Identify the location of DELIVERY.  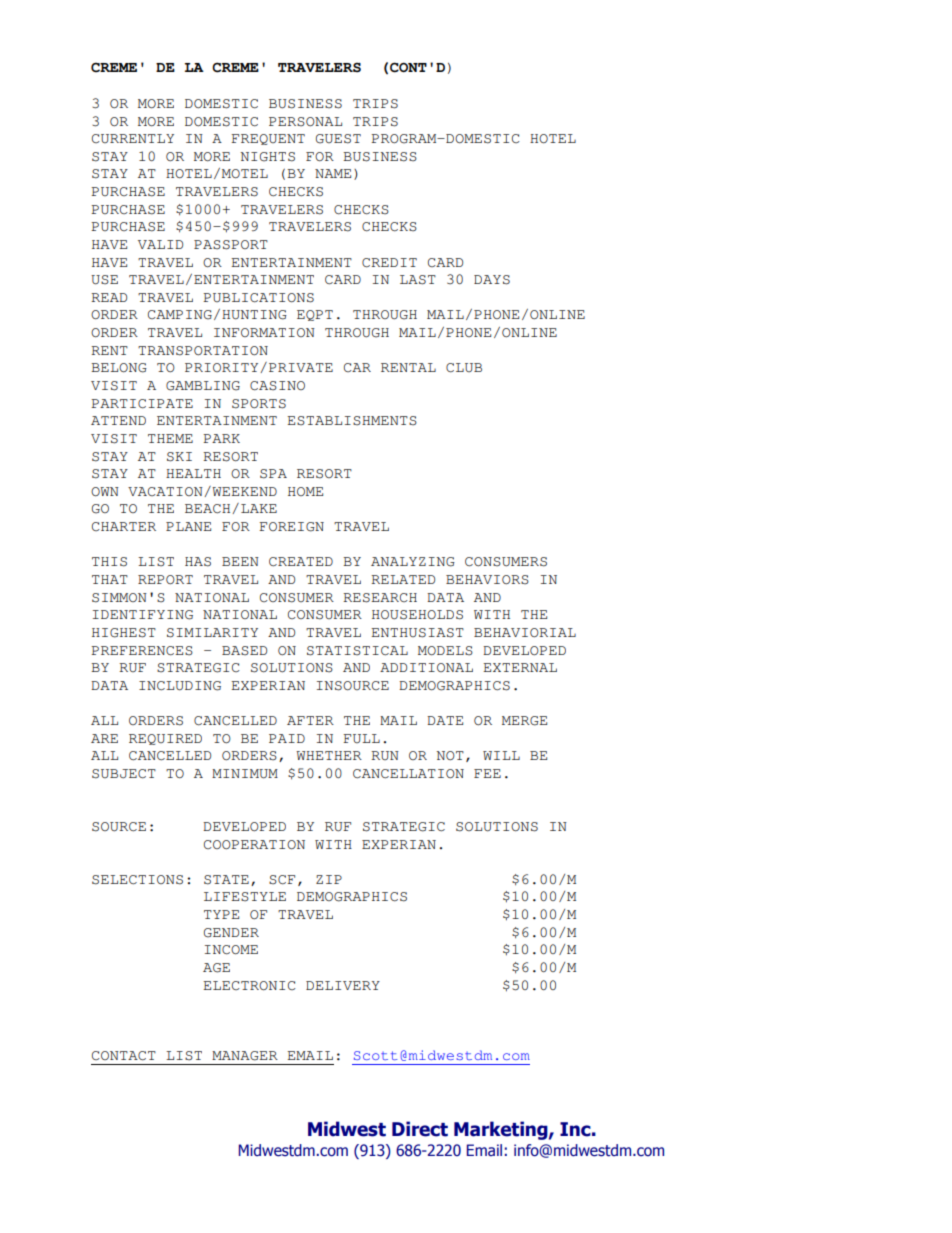
(343, 985).
